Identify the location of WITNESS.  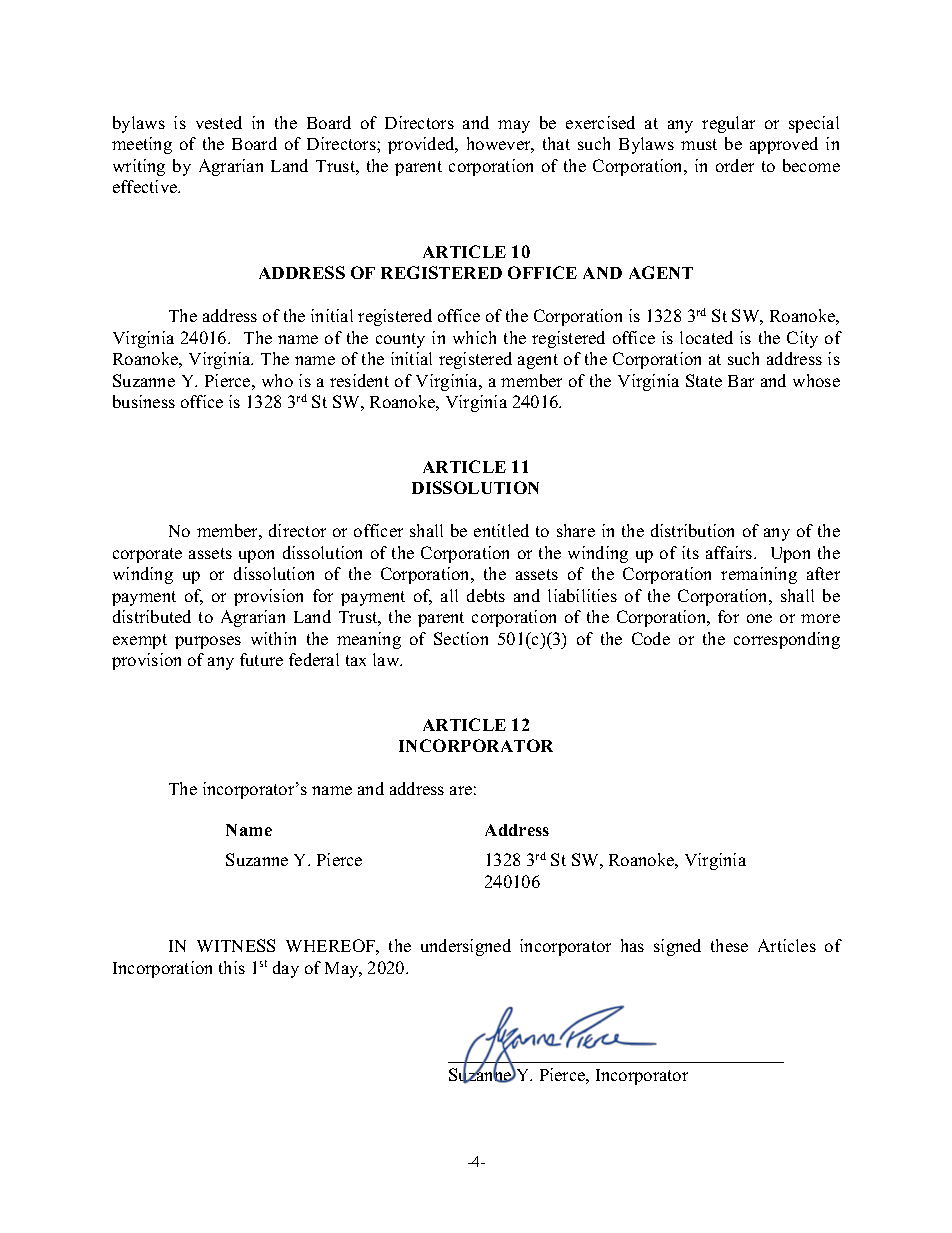
(236, 945).
